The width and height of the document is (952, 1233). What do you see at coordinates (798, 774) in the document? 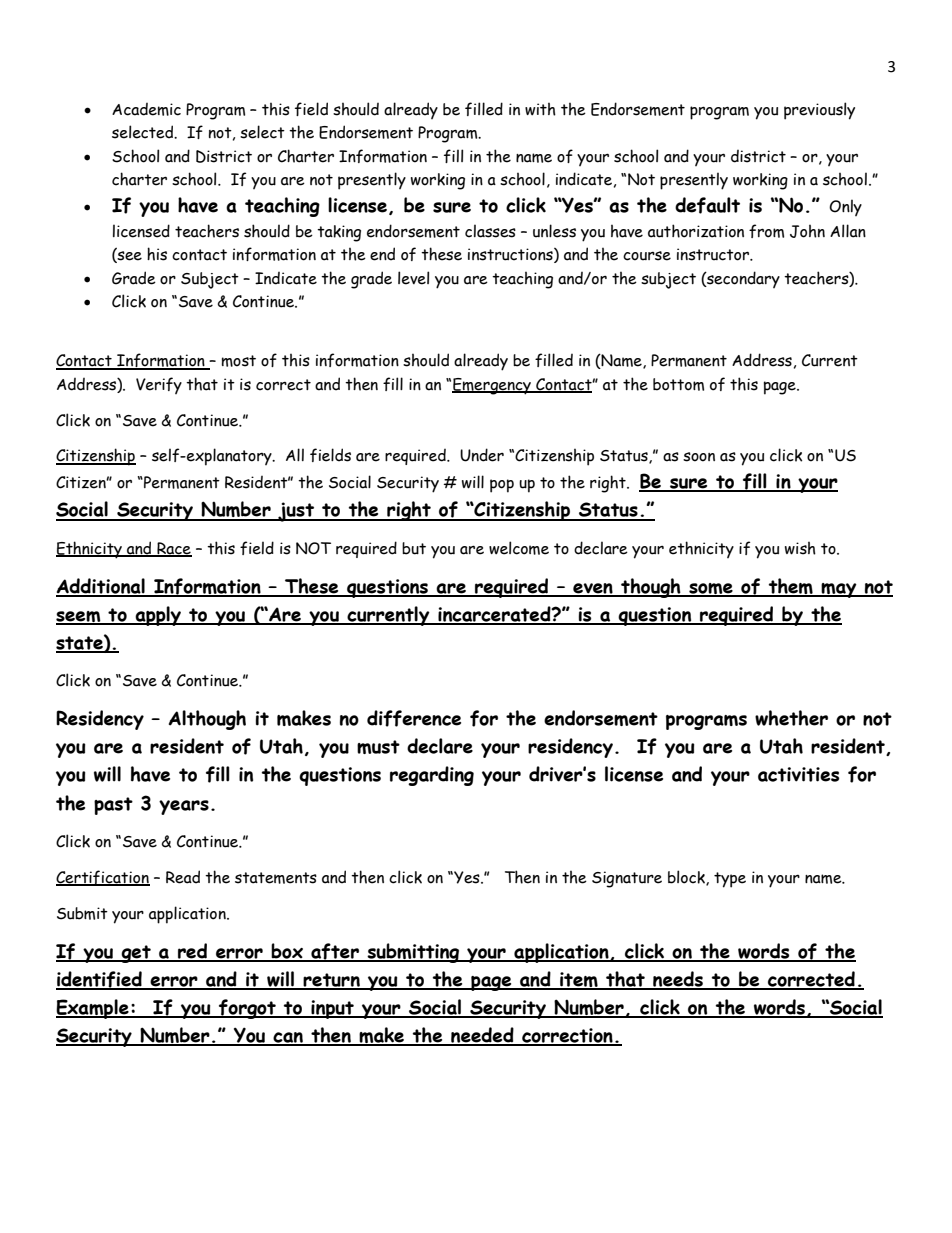
I see `activities` at bounding box center [798, 774].
